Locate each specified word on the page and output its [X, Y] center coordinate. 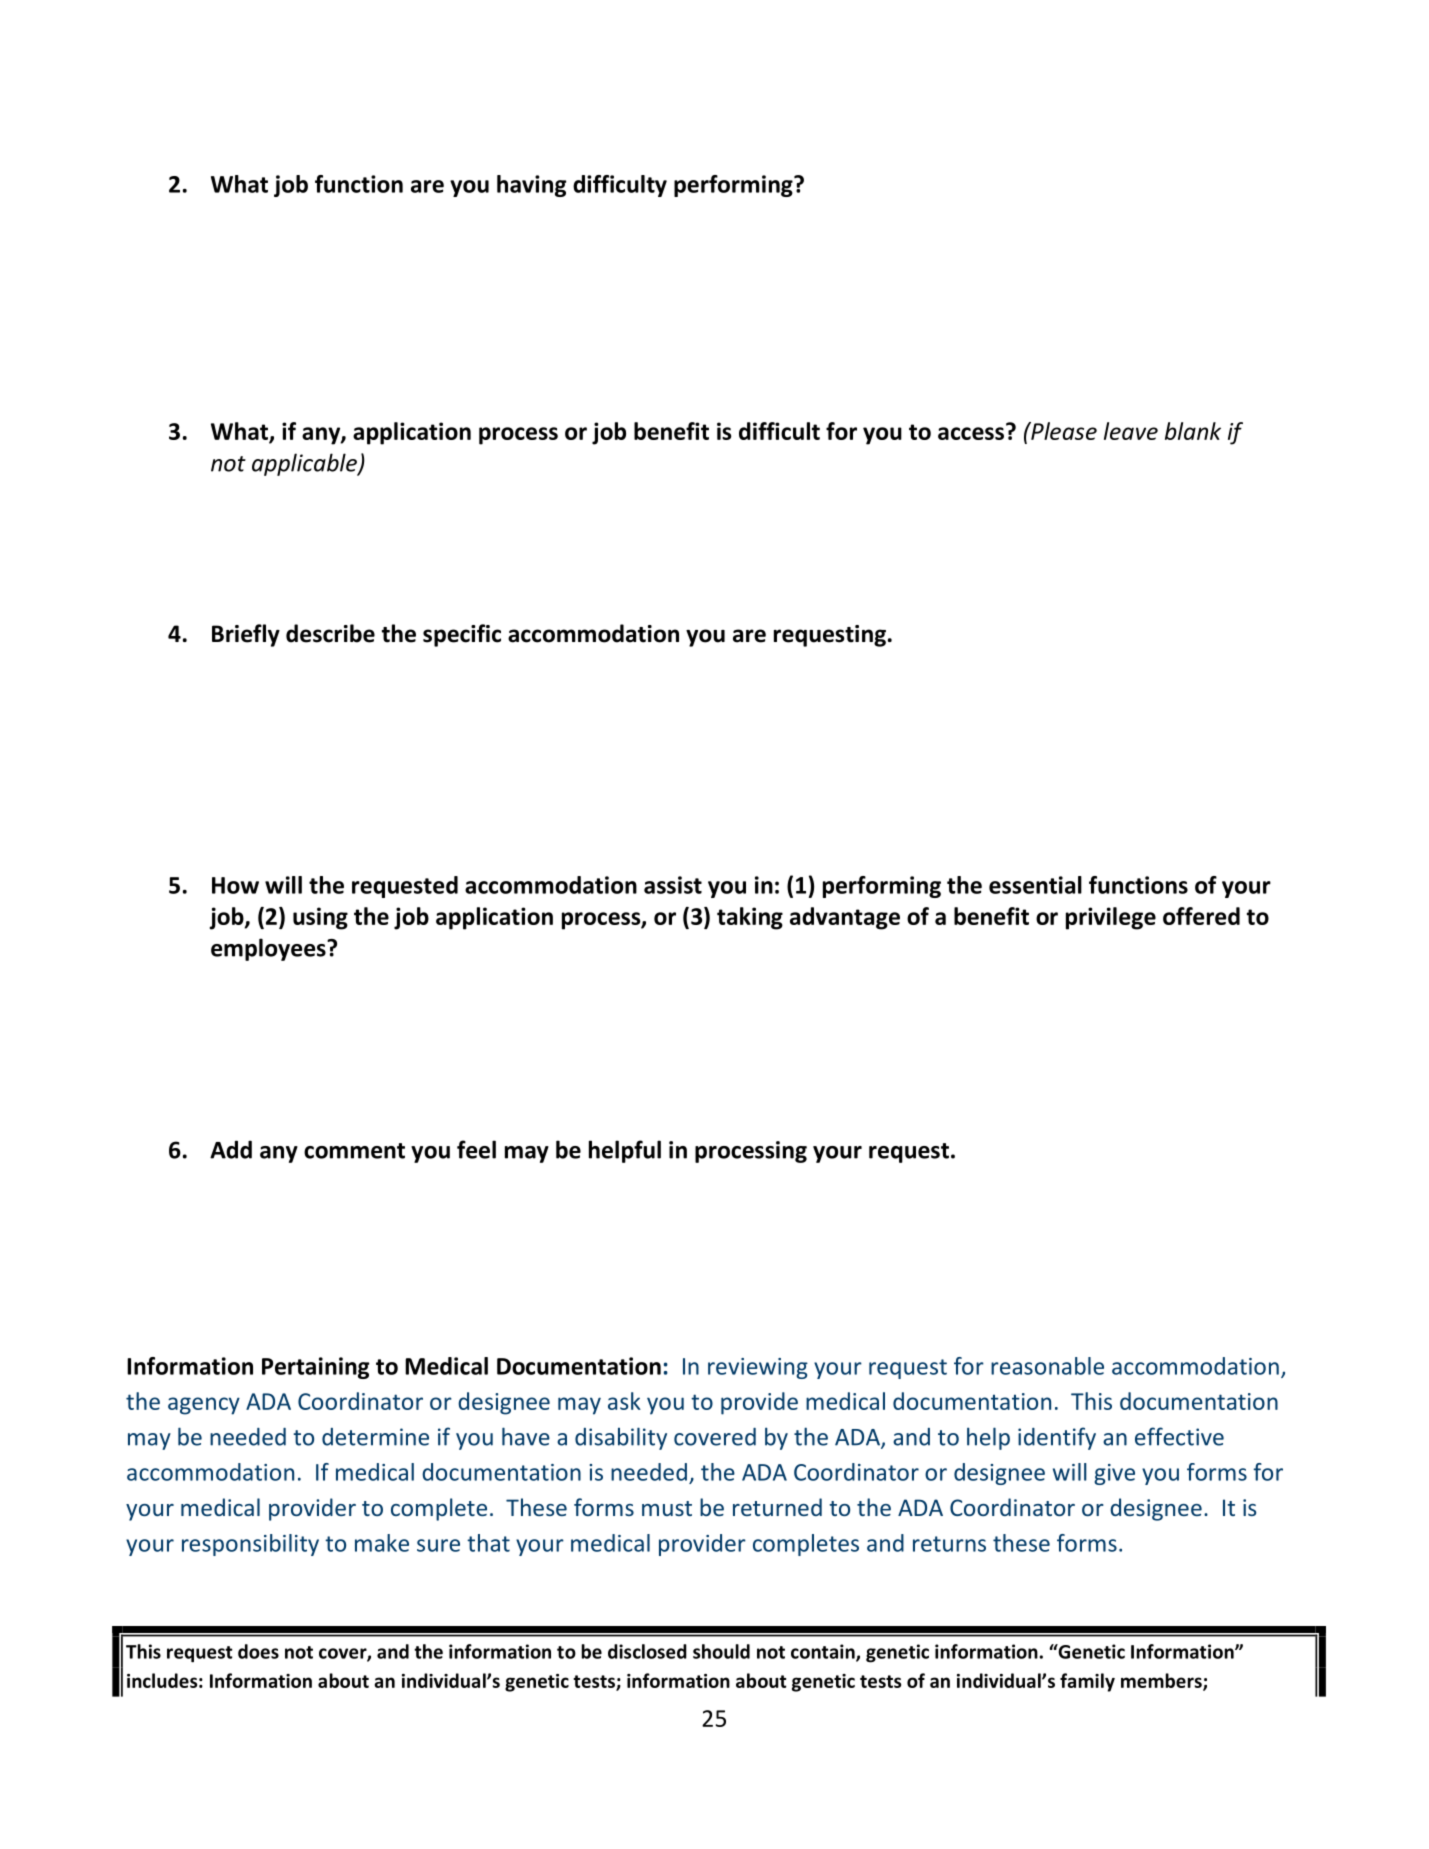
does [258, 1651]
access [971, 433]
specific [462, 635]
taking [750, 918]
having [531, 186]
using [320, 918]
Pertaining [315, 1368]
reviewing [758, 1368]
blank [1193, 431]
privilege [1111, 918]
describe [330, 633]
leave [1131, 431]
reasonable [1047, 1366]
